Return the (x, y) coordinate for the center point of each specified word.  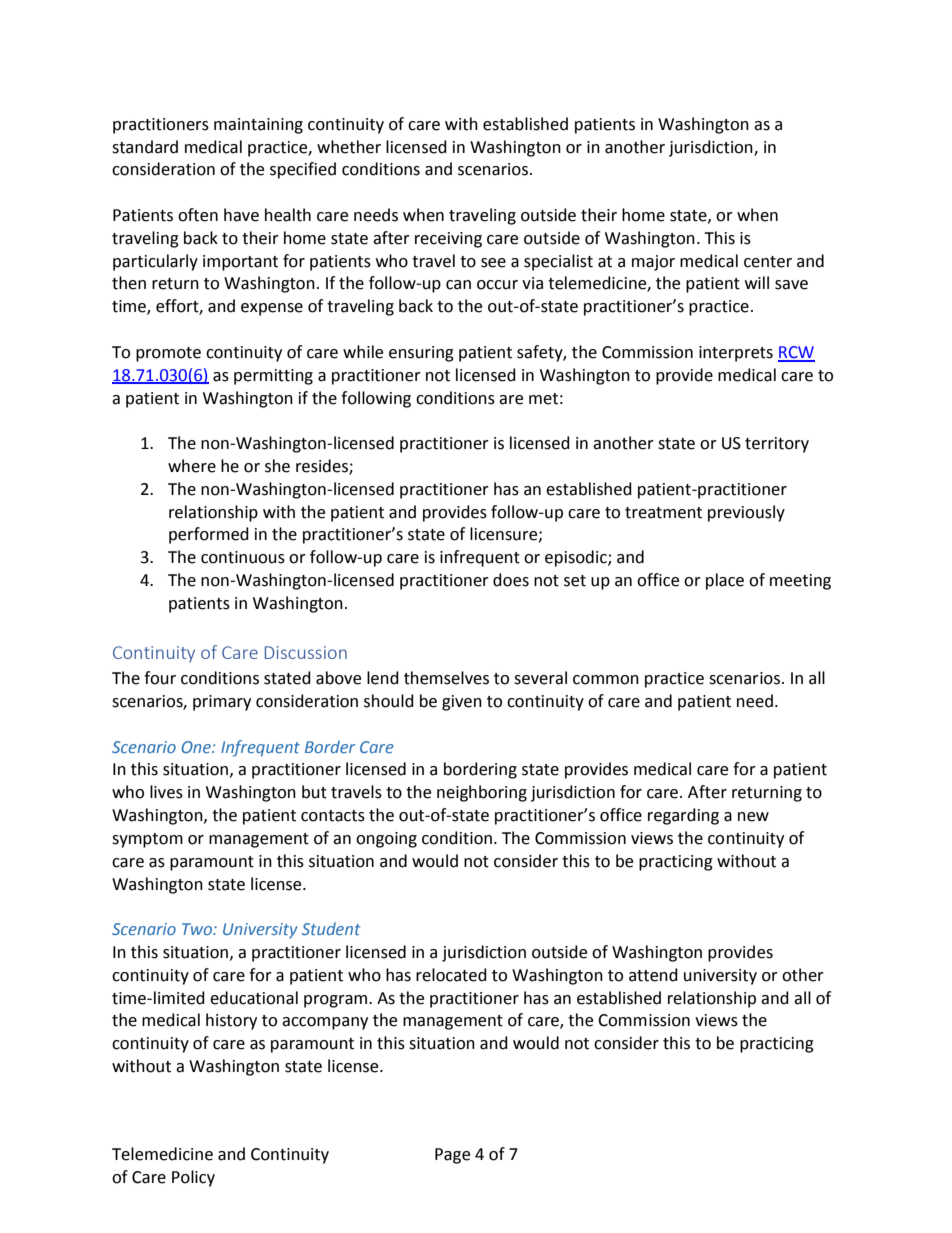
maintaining (258, 126)
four (160, 678)
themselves (446, 678)
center (768, 262)
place (725, 581)
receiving (448, 240)
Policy (193, 1178)
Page (452, 1156)
